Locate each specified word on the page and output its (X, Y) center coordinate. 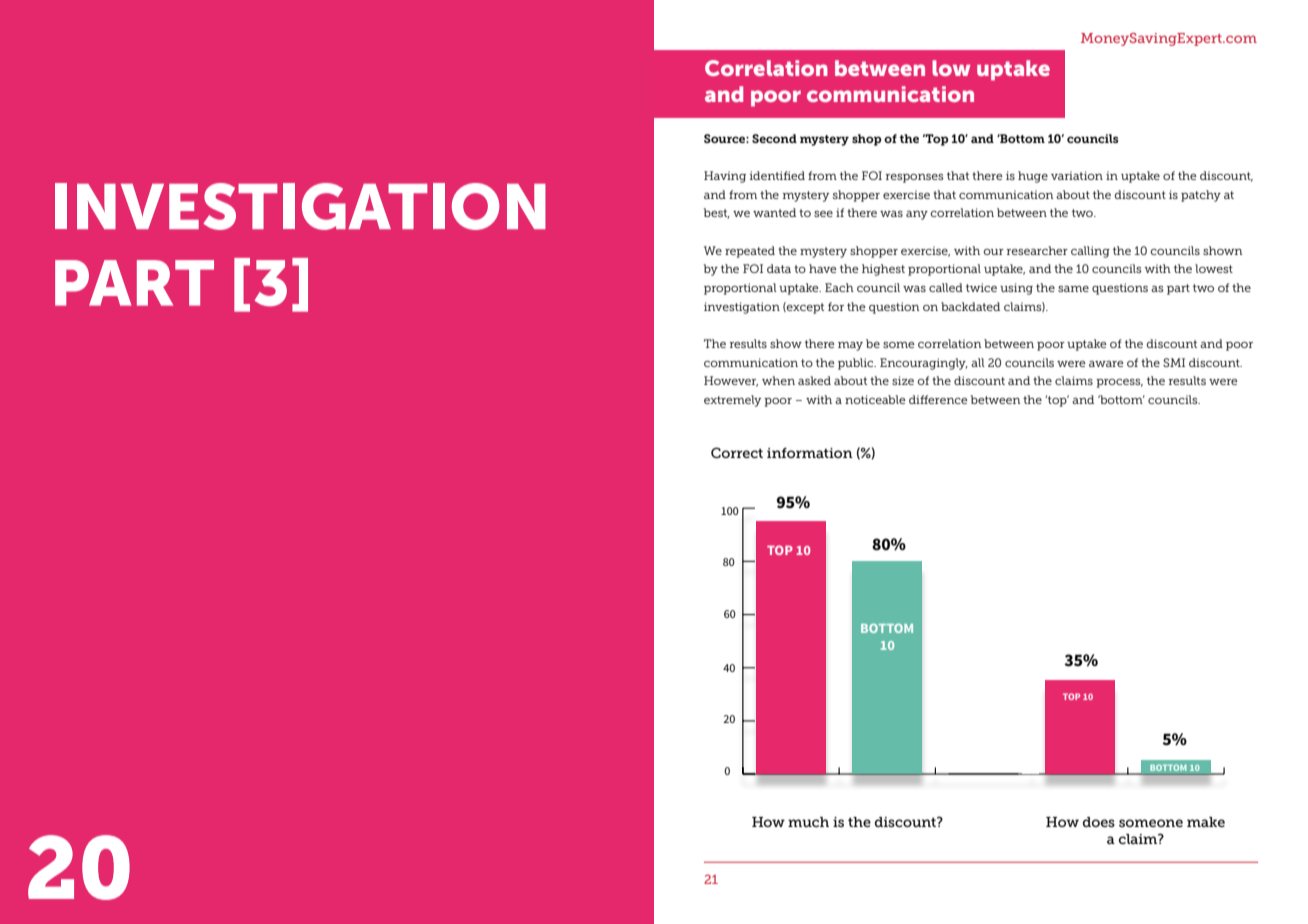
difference (938, 399)
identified (777, 175)
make (1206, 822)
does (1099, 822)
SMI (1174, 362)
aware (1106, 364)
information (810, 453)
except (804, 308)
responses (915, 178)
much (808, 822)
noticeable (875, 399)
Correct (737, 452)
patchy (1201, 196)
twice (981, 287)
